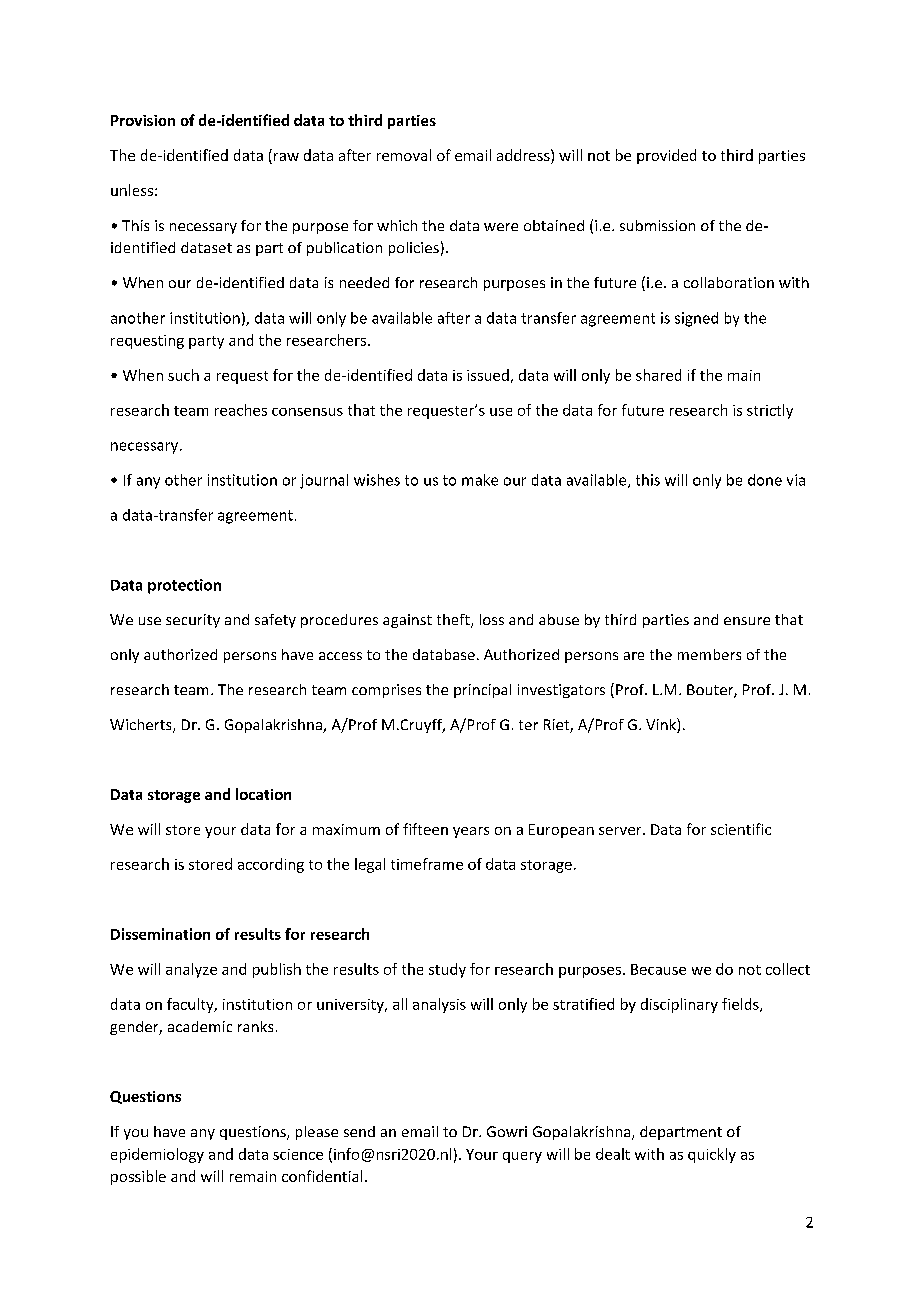 The width and height of the page is (924, 1308). What do you see at coordinates (193, 621) in the page?
I see `security` at bounding box center [193, 621].
